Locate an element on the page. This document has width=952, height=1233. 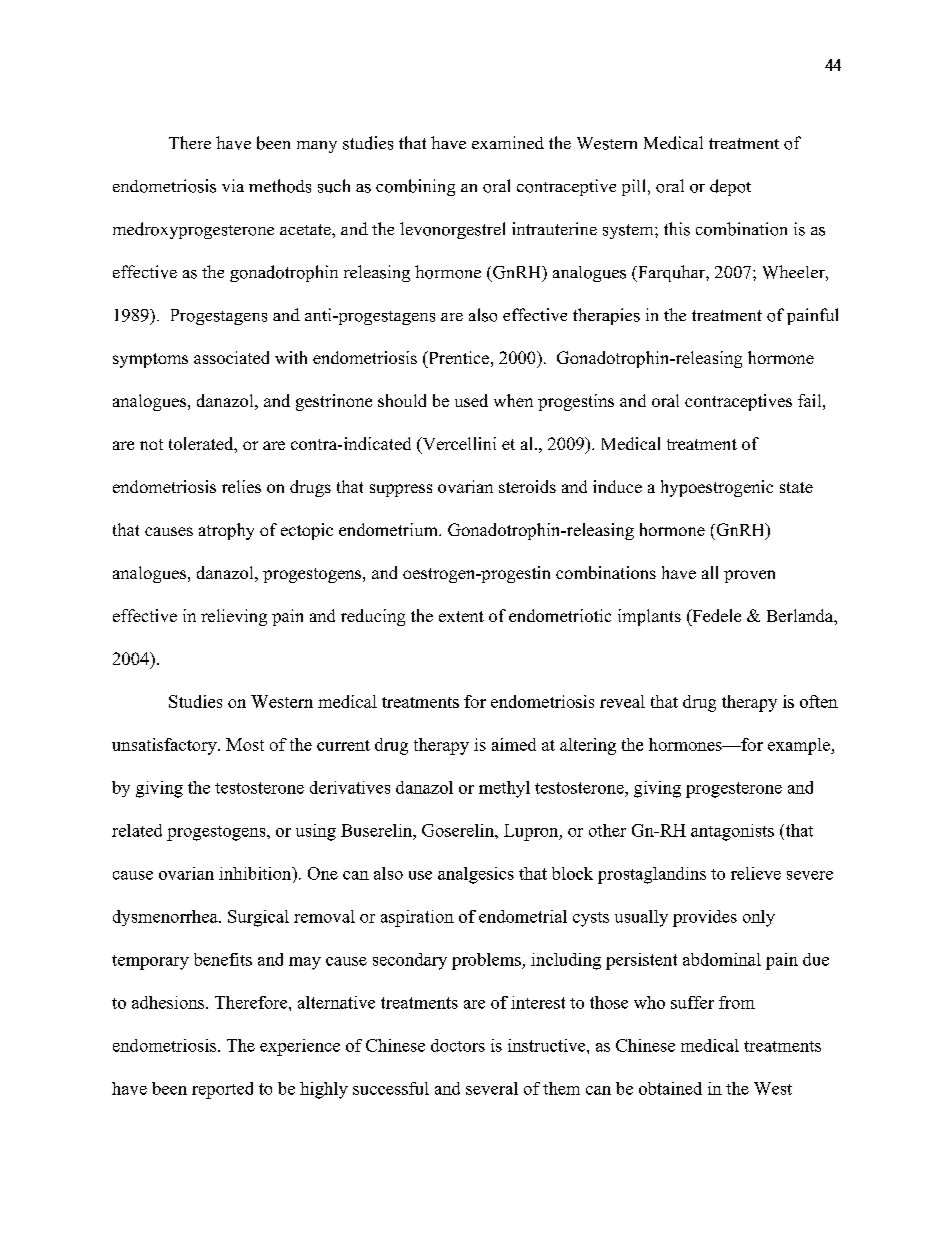
associated is located at coordinates (231, 357).
